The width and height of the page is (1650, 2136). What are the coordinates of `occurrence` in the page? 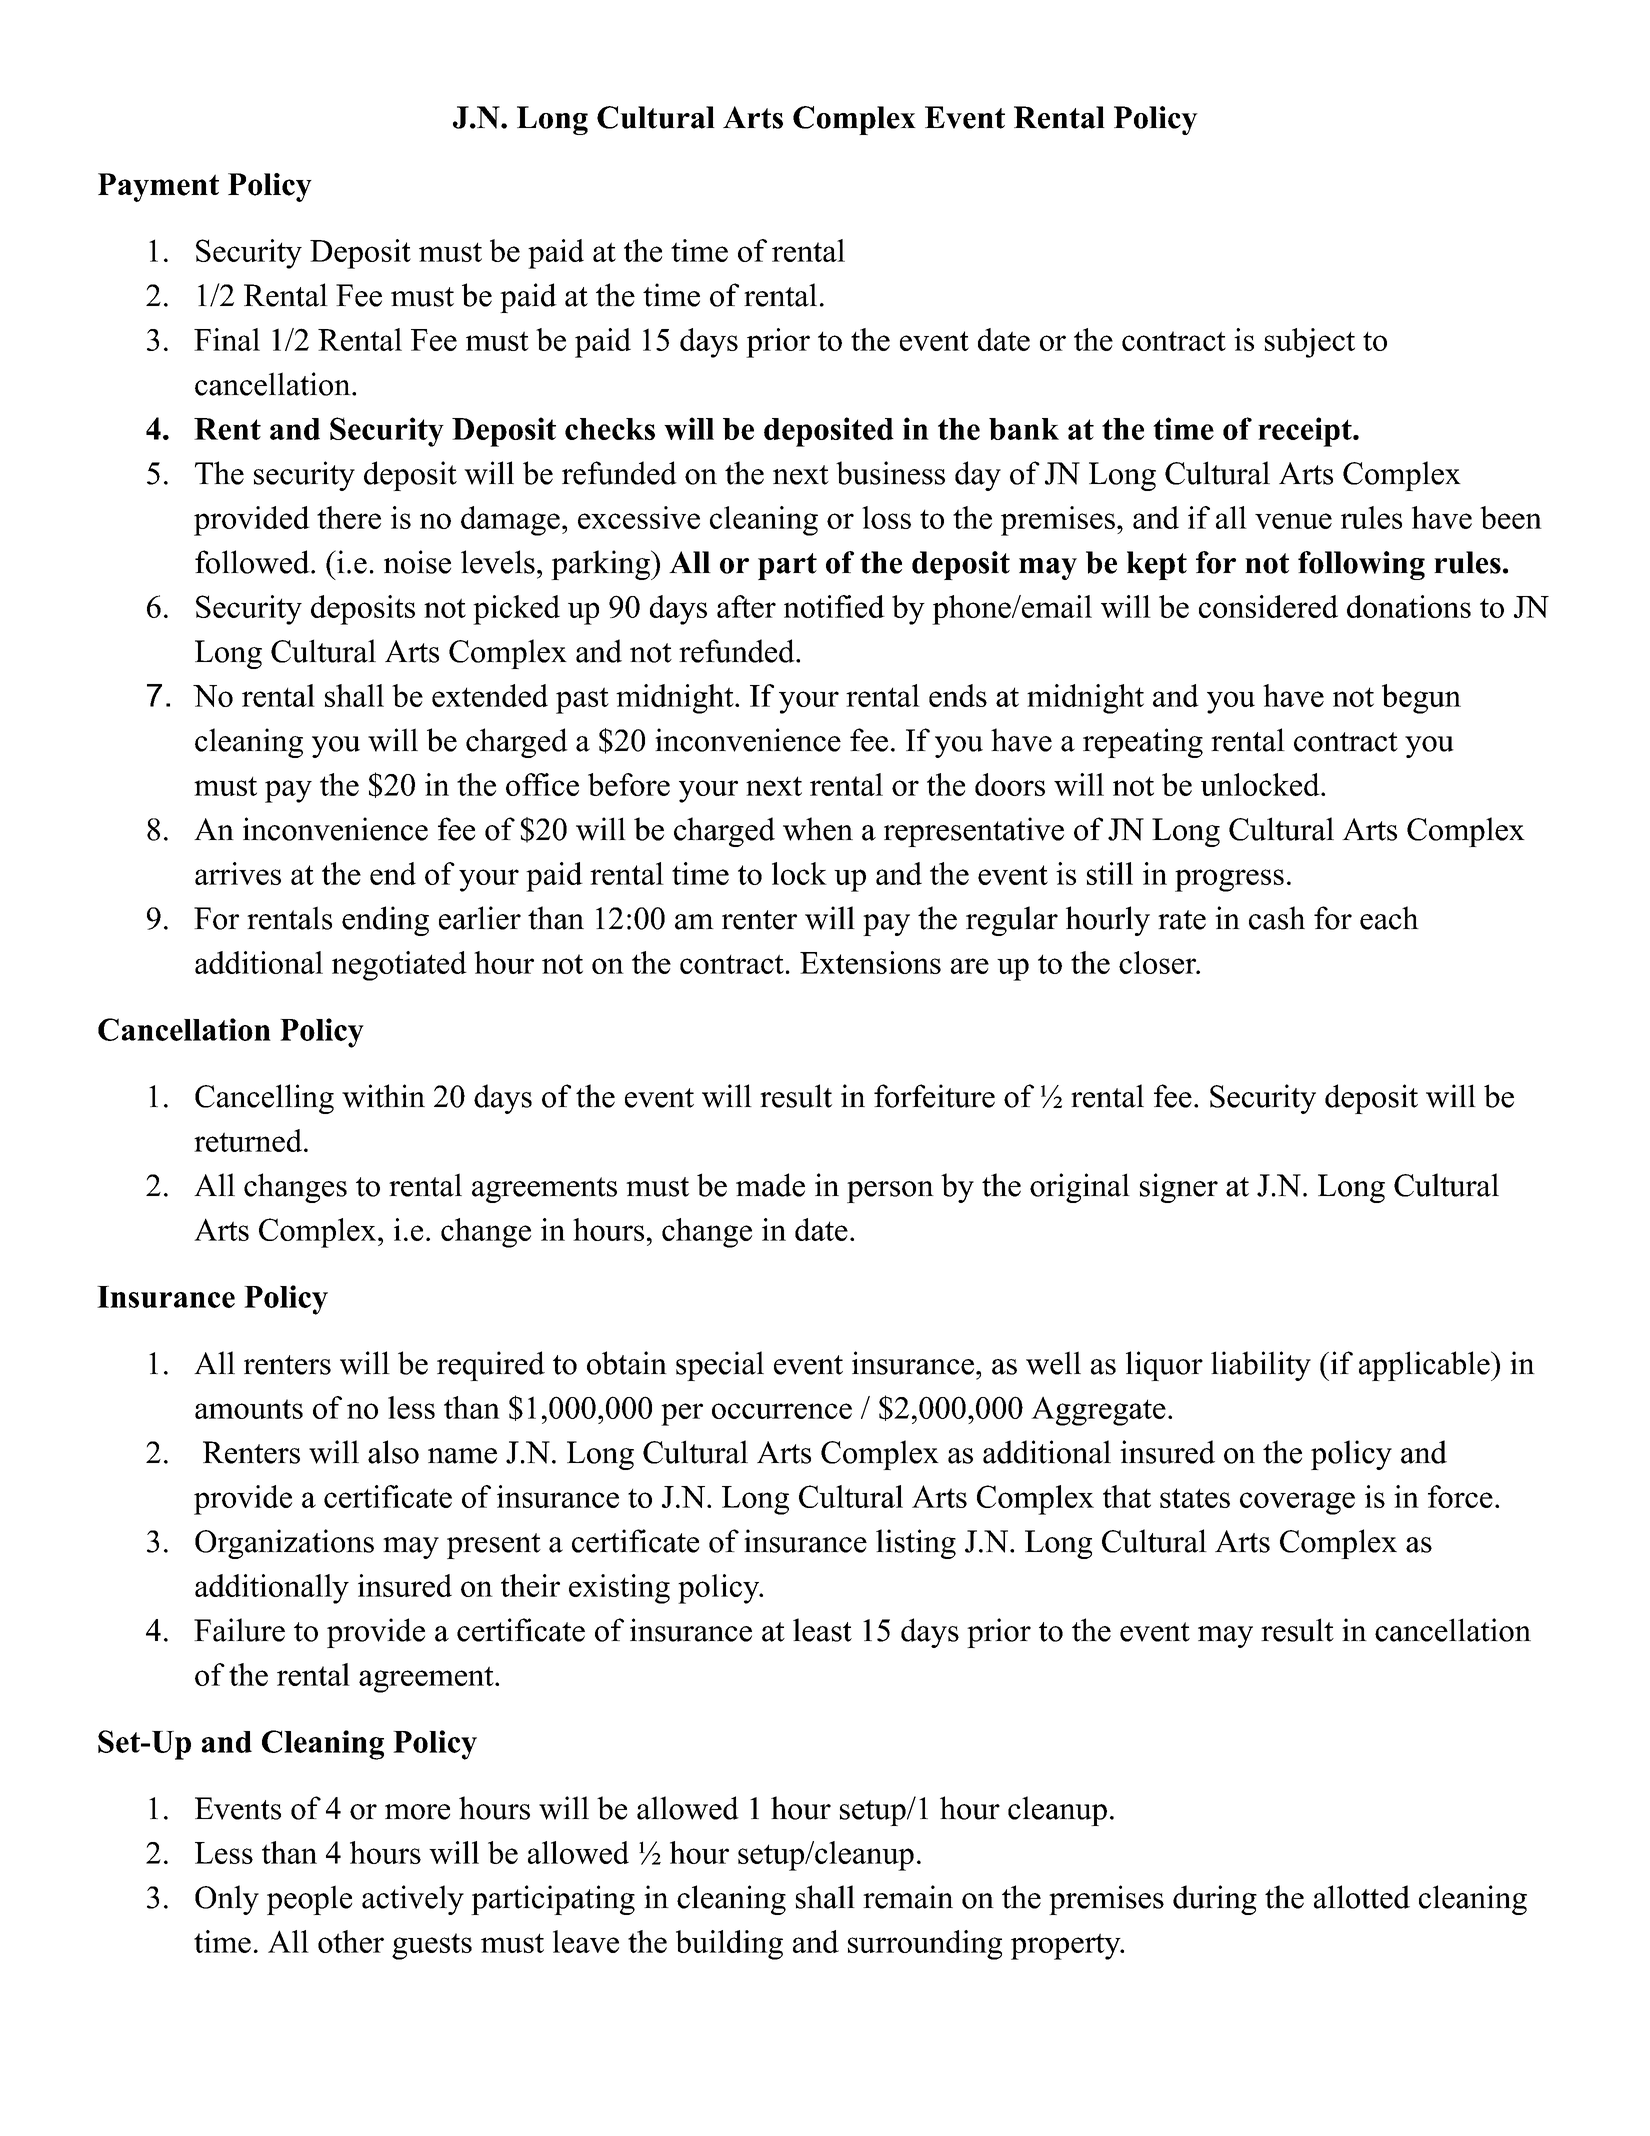 It's located at (782, 1411).
